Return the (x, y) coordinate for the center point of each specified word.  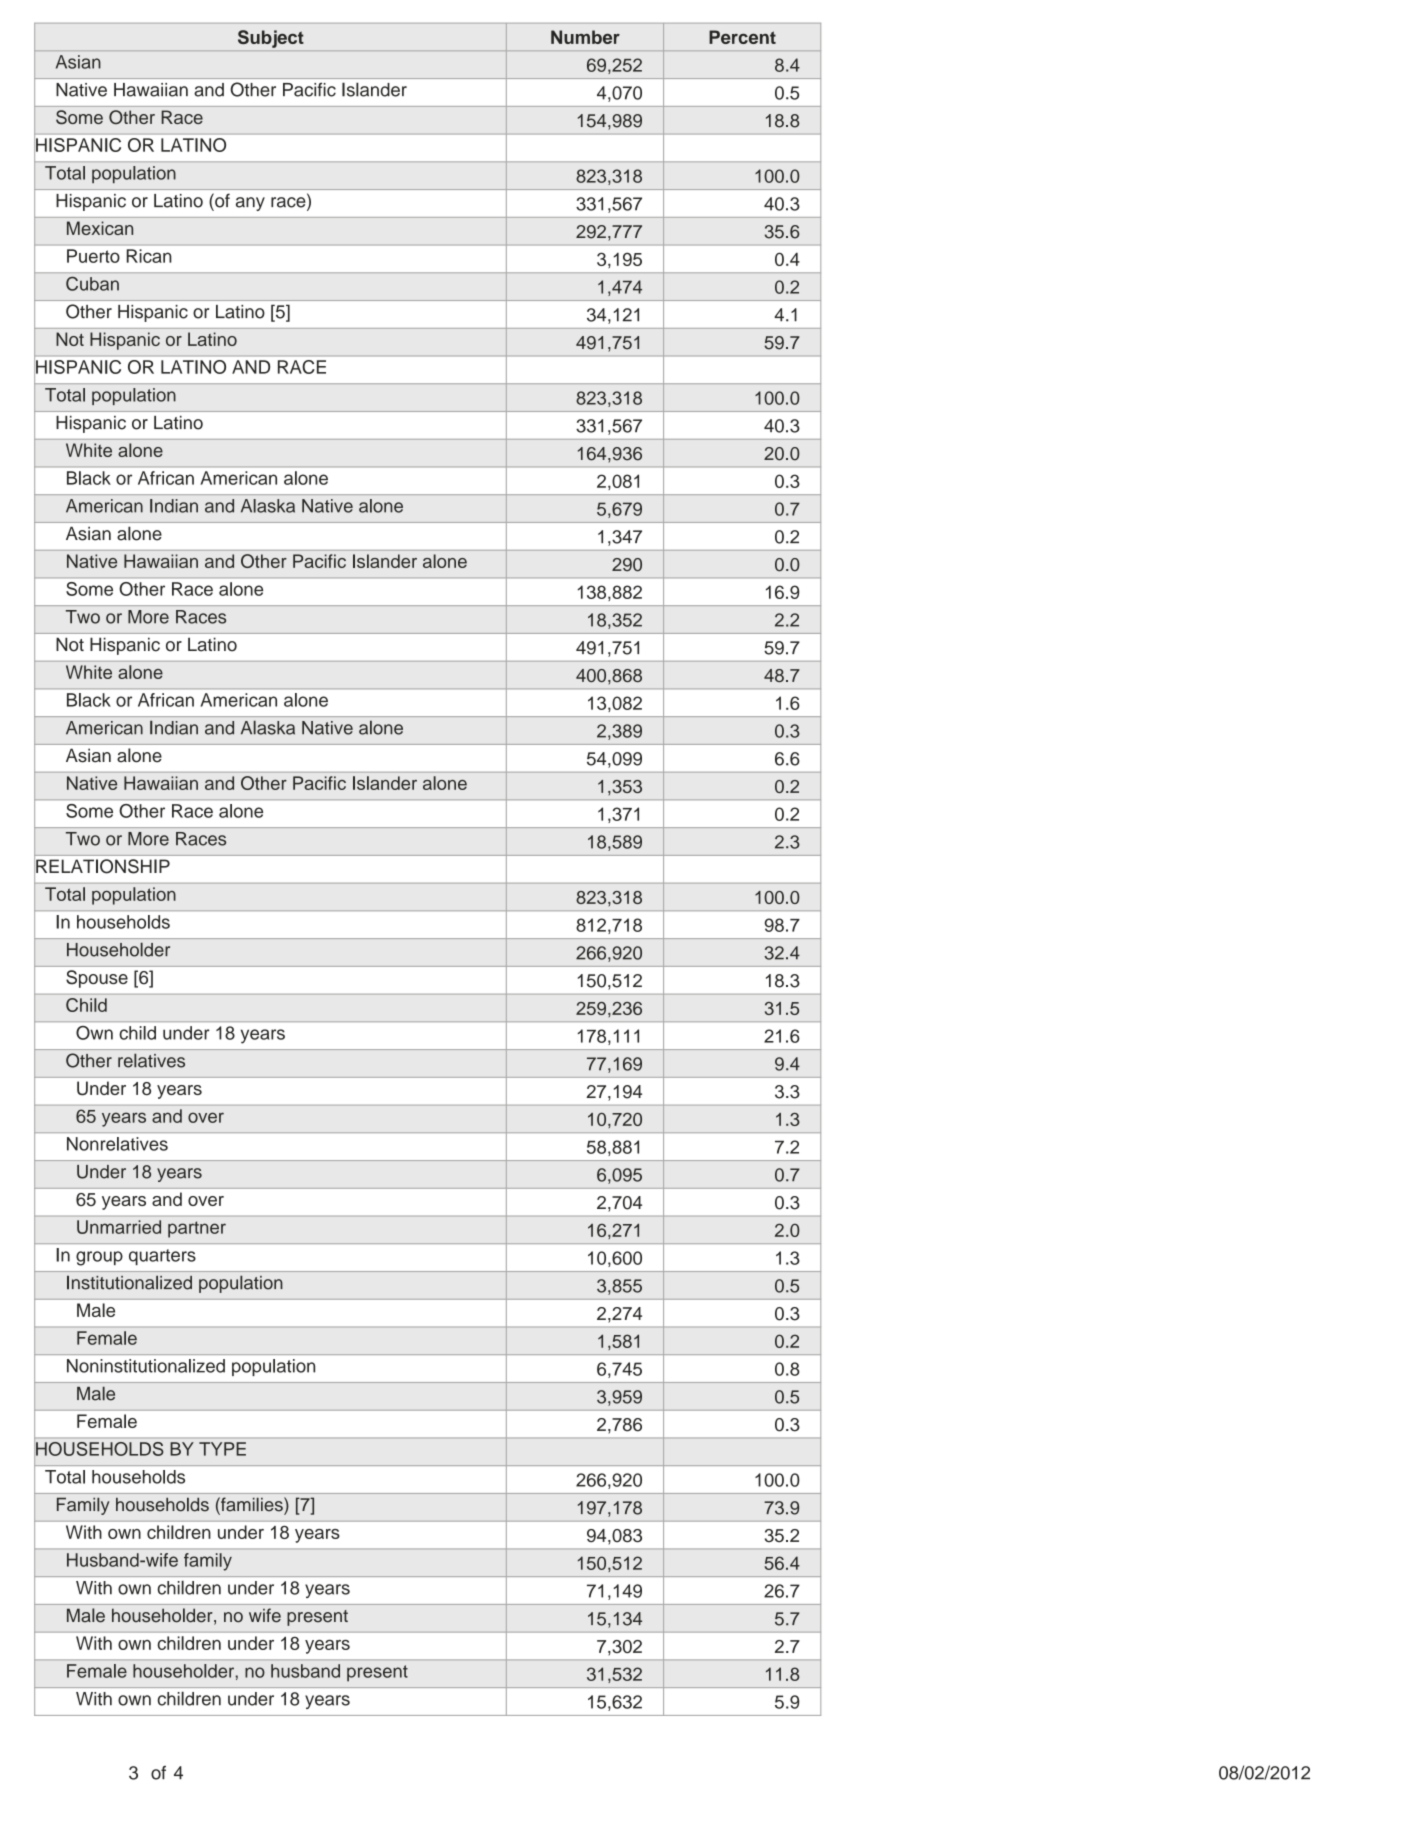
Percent (742, 37)
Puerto (93, 256)
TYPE (222, 1449)
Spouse (97, 979)
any (250, 204)
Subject (271, 39)
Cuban (92, 284)
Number (585, 37)
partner (197, 1229)
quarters (162, 1257)
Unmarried (119, 1227)
